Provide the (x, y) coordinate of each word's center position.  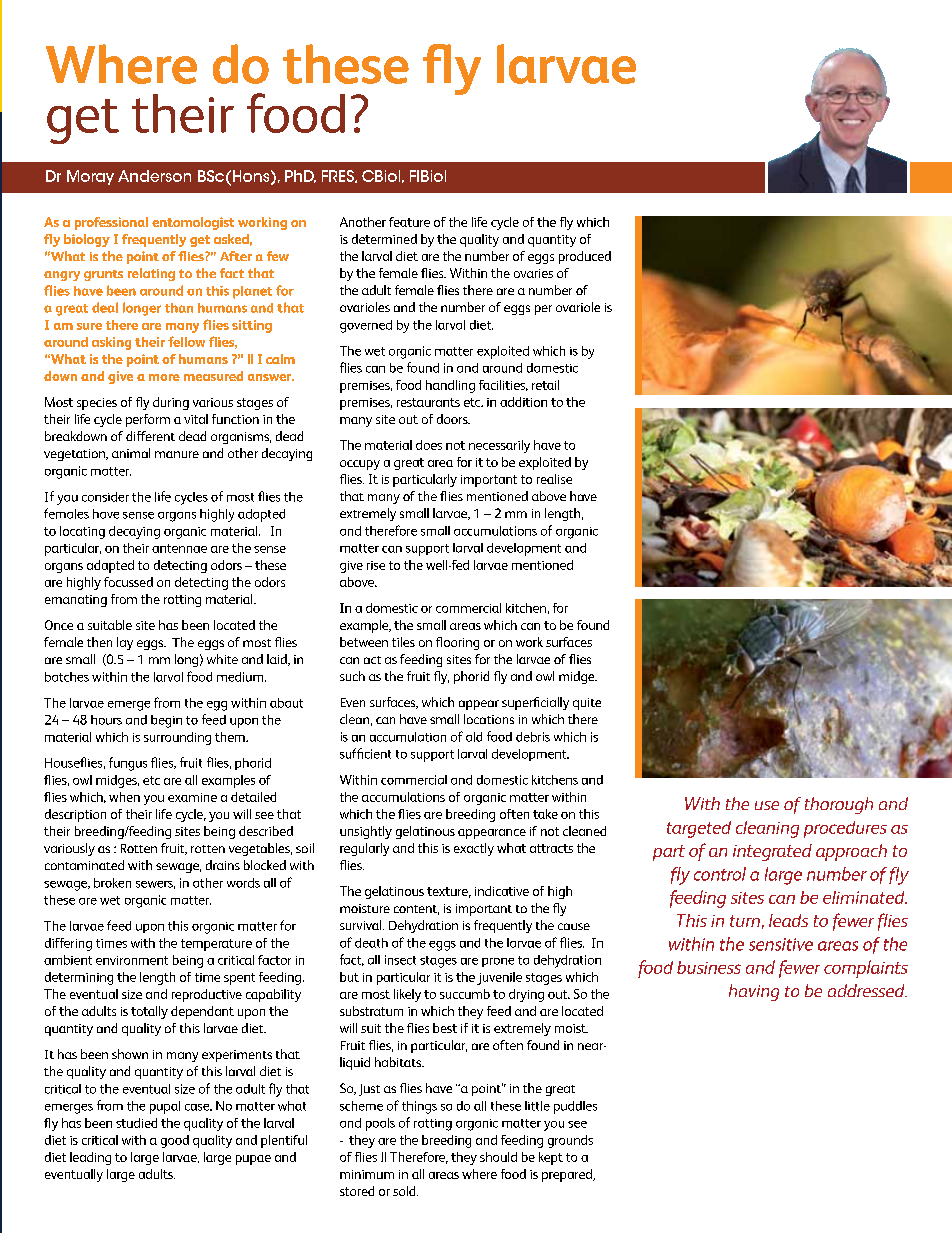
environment (132, 960)
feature (409, 222)
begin (166, 721)
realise (554, 479)
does (429, 445)
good (175, 1141)
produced (585, 257)
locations (489, 719)
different (150, 436)
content (416, 910)
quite (587, 704)
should (498, 1157)
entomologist (193, 223)
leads (788, 920)
